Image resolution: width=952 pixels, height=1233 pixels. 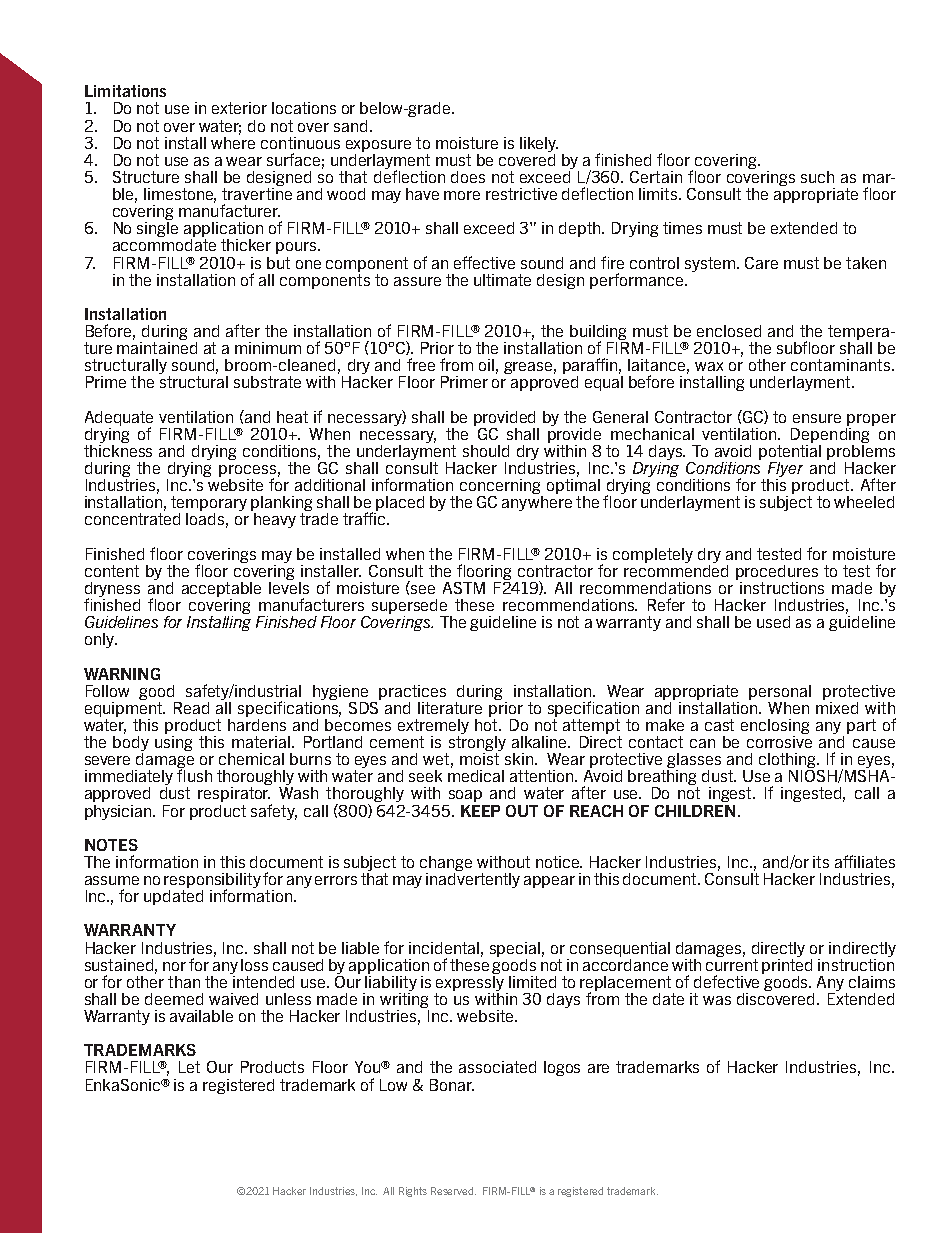 I want to click on such, so click(x=817, y=177).
